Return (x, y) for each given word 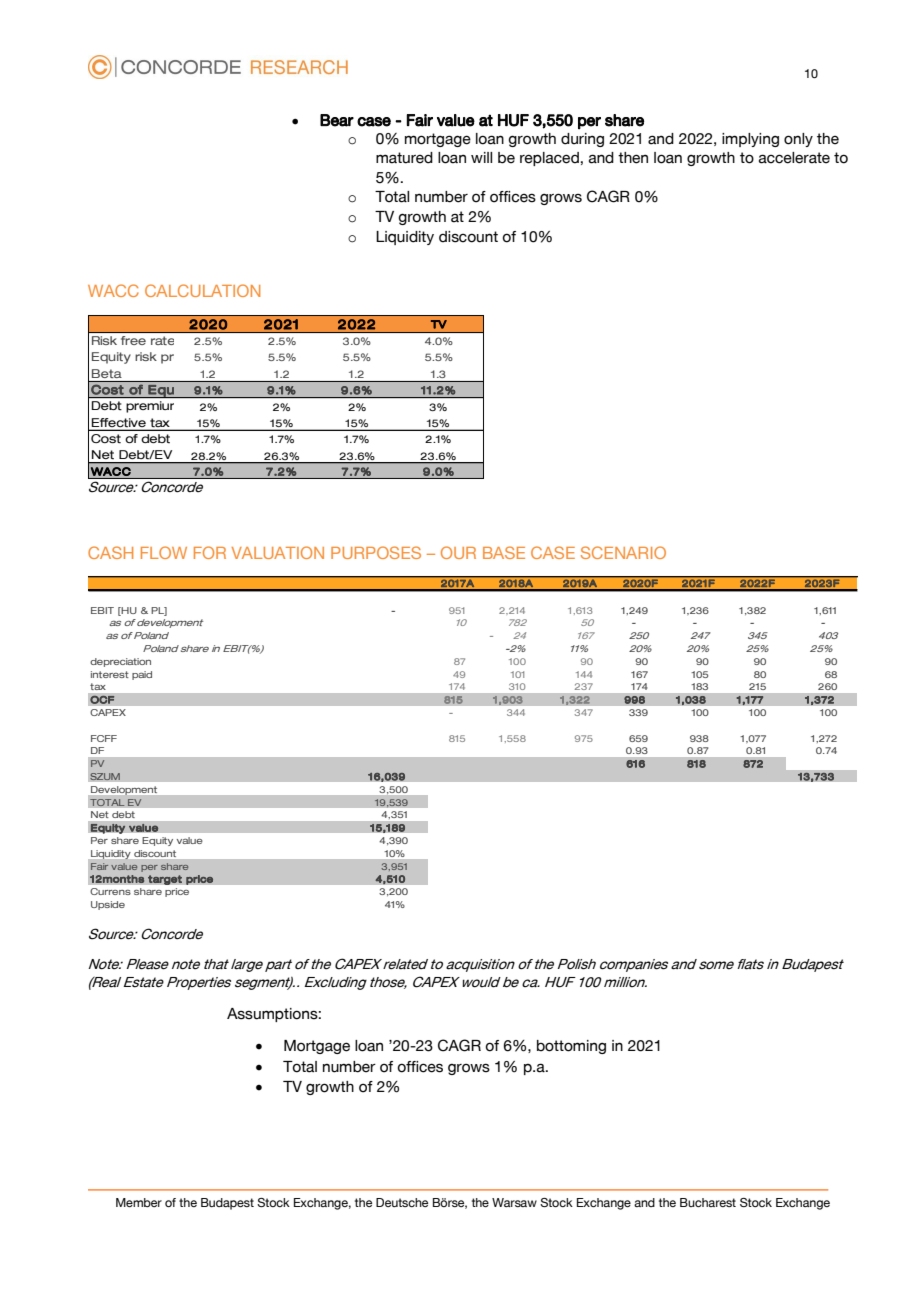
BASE (504, 552)
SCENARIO (623, 552)
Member (139, 1202)
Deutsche (402, 1202)
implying (750, 140)
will (481, 157)
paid (142, 675)
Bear (337, 120)
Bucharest (708, 1202)
